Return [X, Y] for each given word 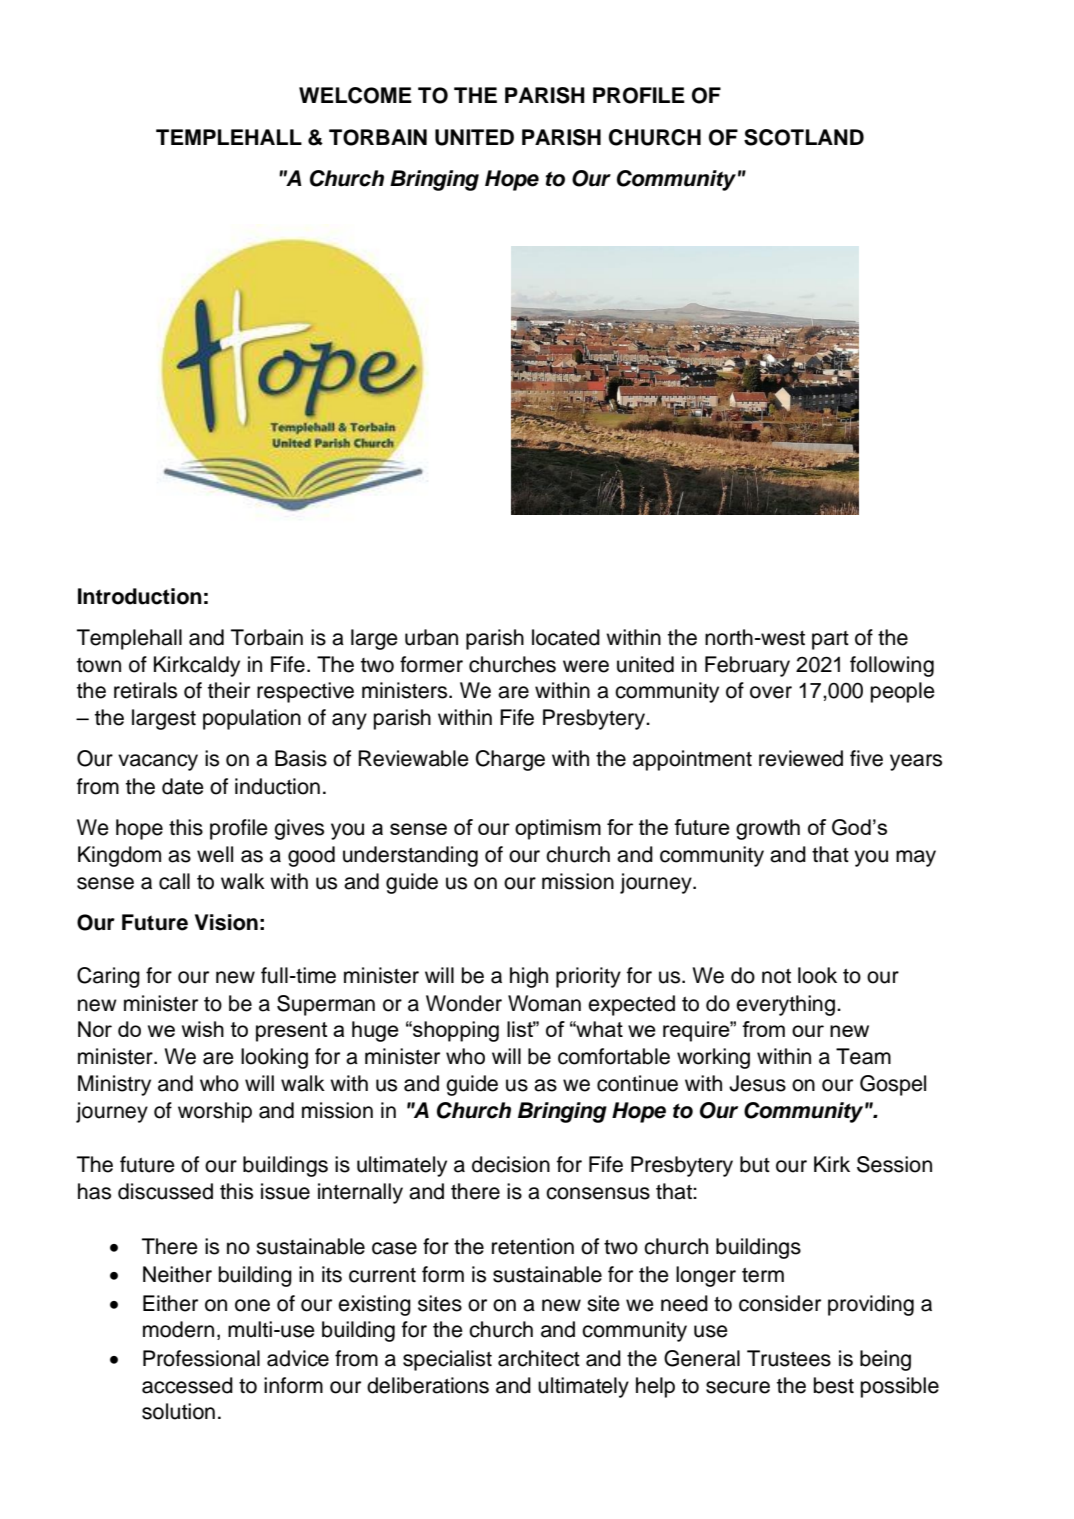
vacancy [158, 762]
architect [539, 1358]
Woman [544, 1003]
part [830, 640]
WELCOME [355, 95]
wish [203, 1029]
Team [863, 1056]
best [834, 1385]
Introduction [140, 596]
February [747, 666]
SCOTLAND [804, 137]
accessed [187, 1385]
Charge [510, 760]
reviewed [801, 758]
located [566, 637]
